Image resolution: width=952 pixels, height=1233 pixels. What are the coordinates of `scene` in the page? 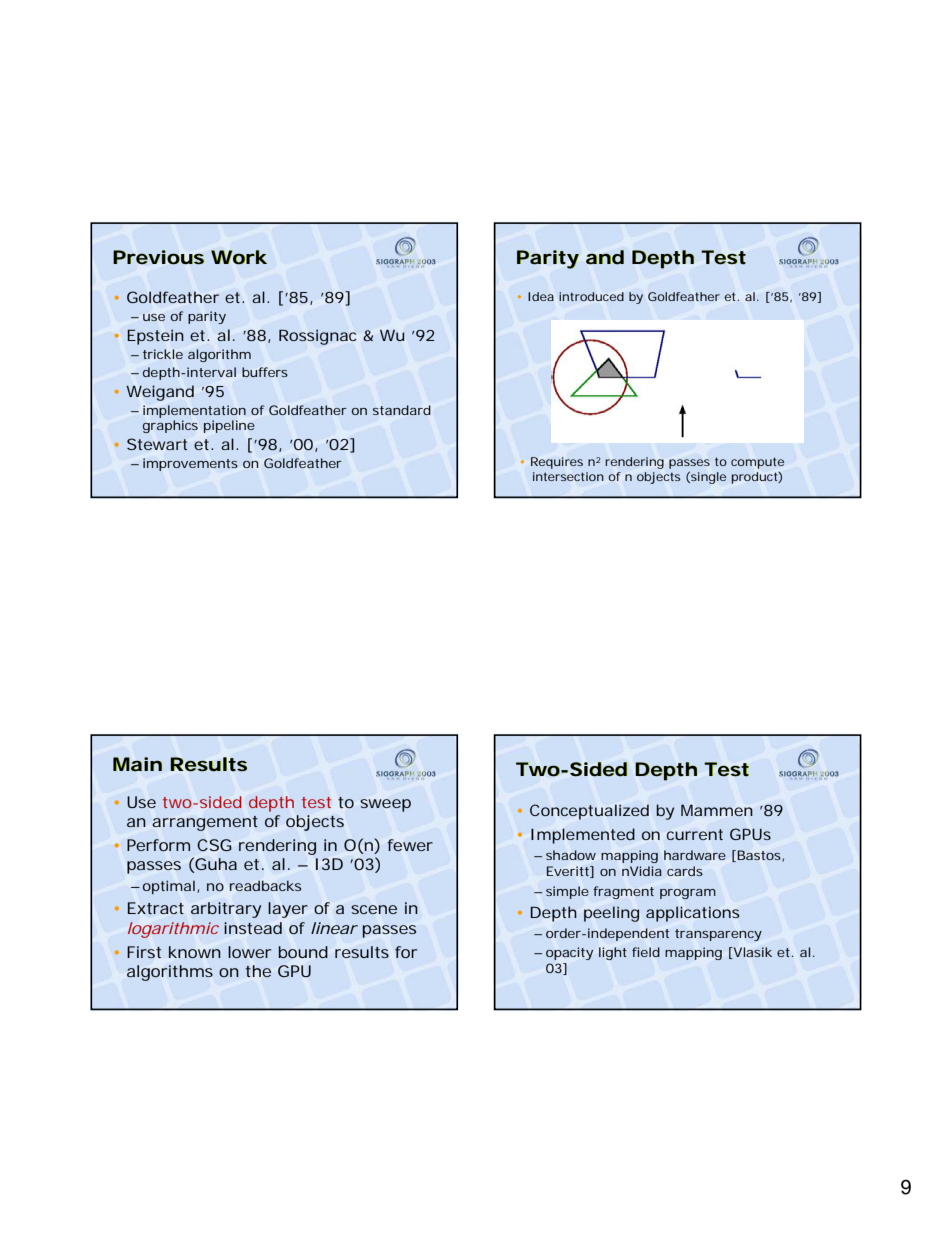 It's located at (374, 909).
